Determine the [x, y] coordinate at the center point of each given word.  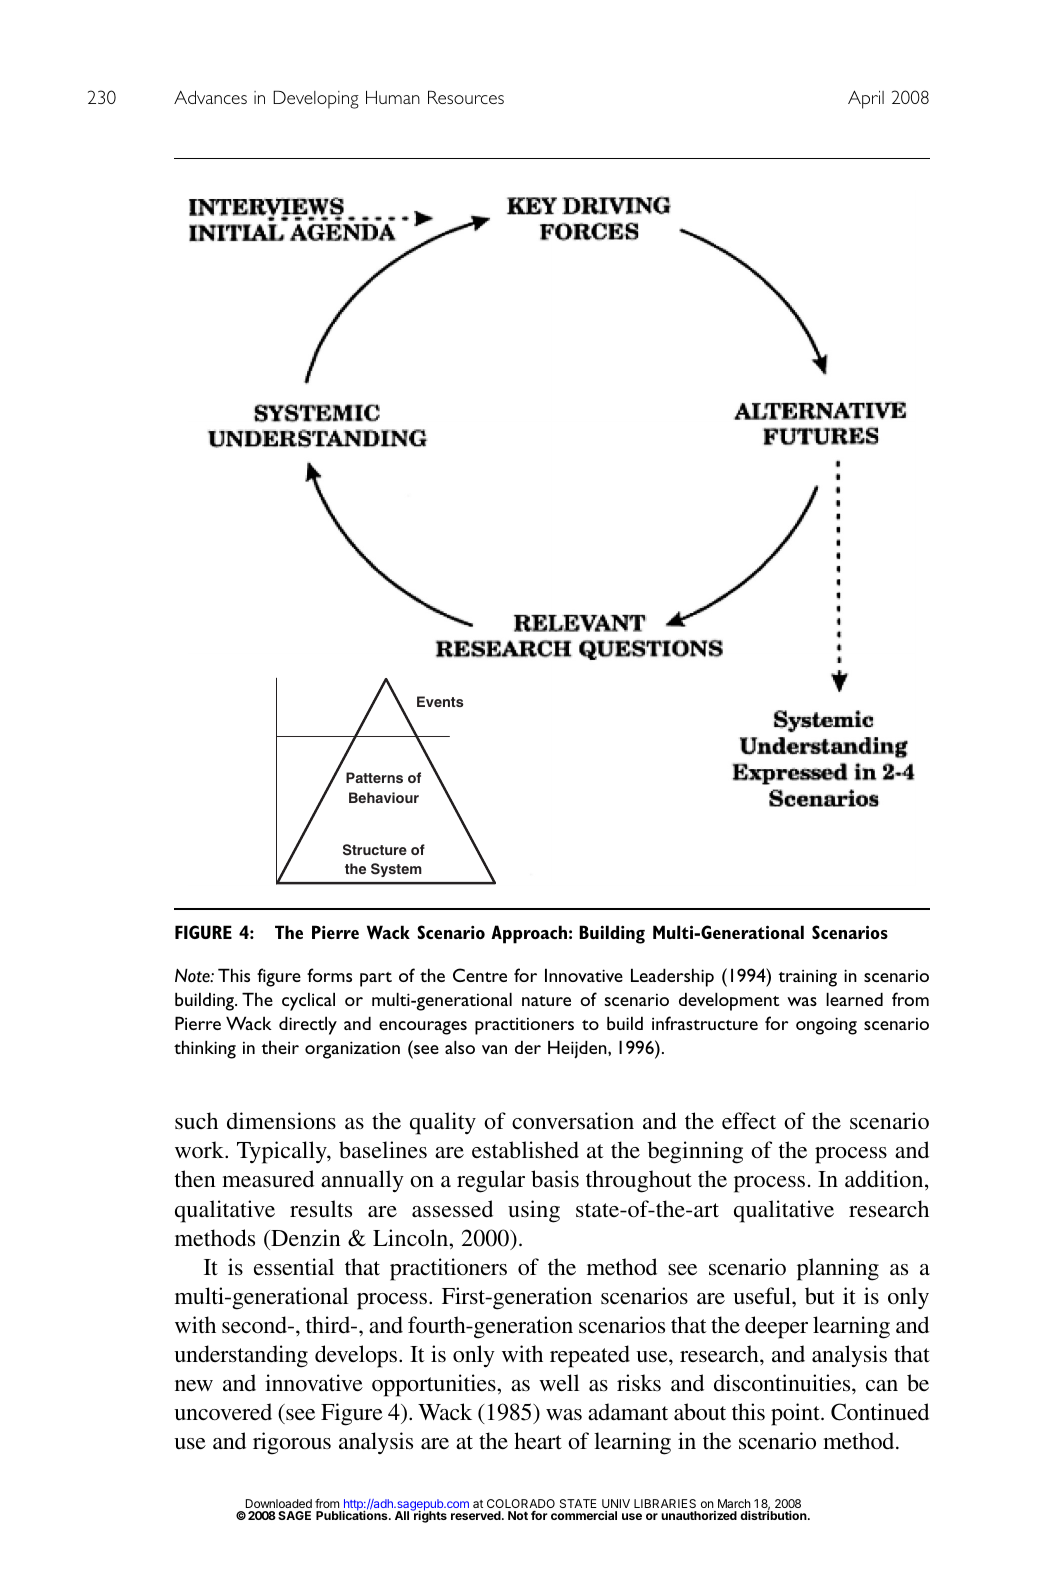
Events [440, 701]
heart [538, 1441]
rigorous [292, 1443]
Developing [316, 99]
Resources [466, 97]
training [807, 978]
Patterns [374, 777]
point [796, 1414]
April [866, 99]
